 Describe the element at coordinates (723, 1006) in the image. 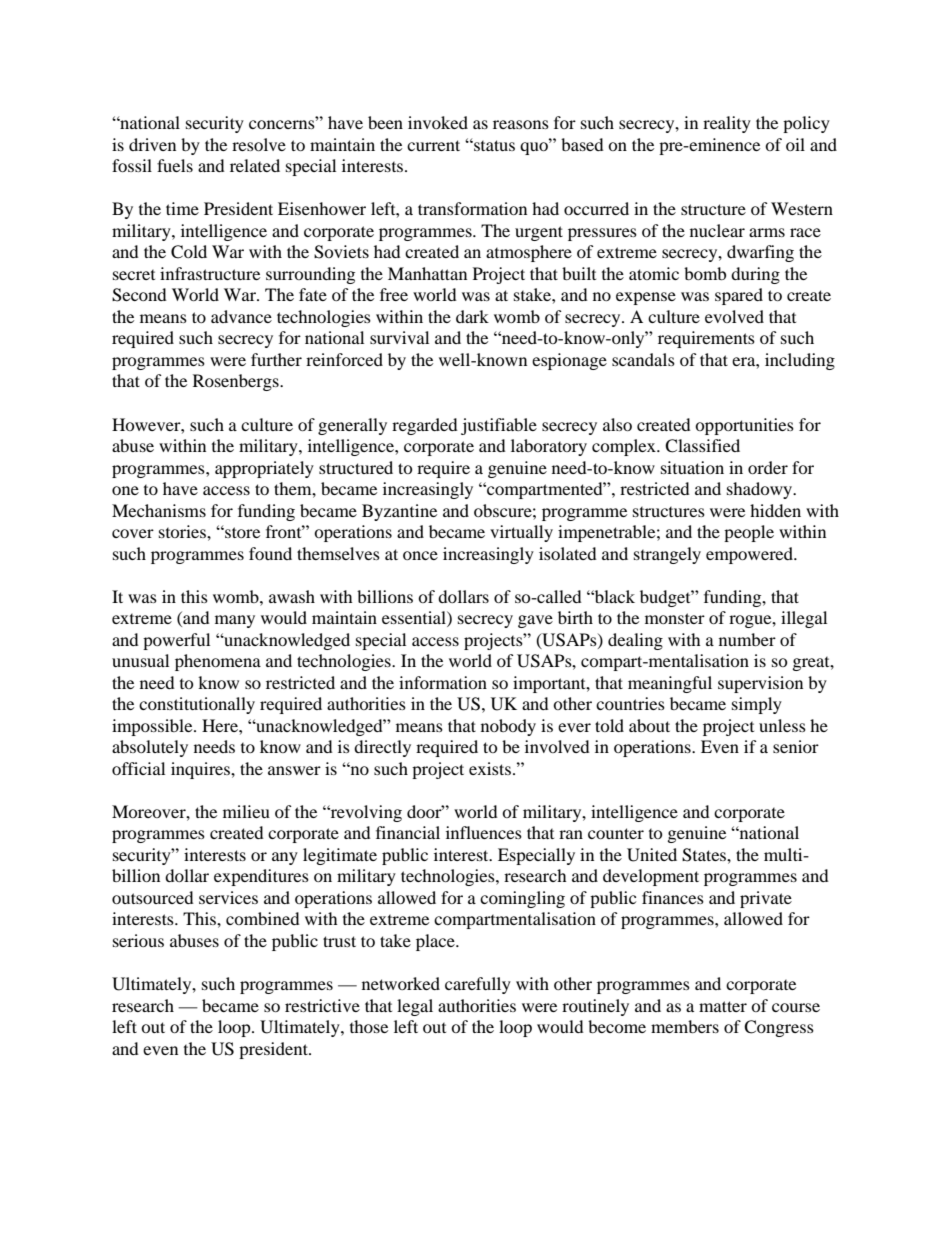

I see `matter` at that location.
